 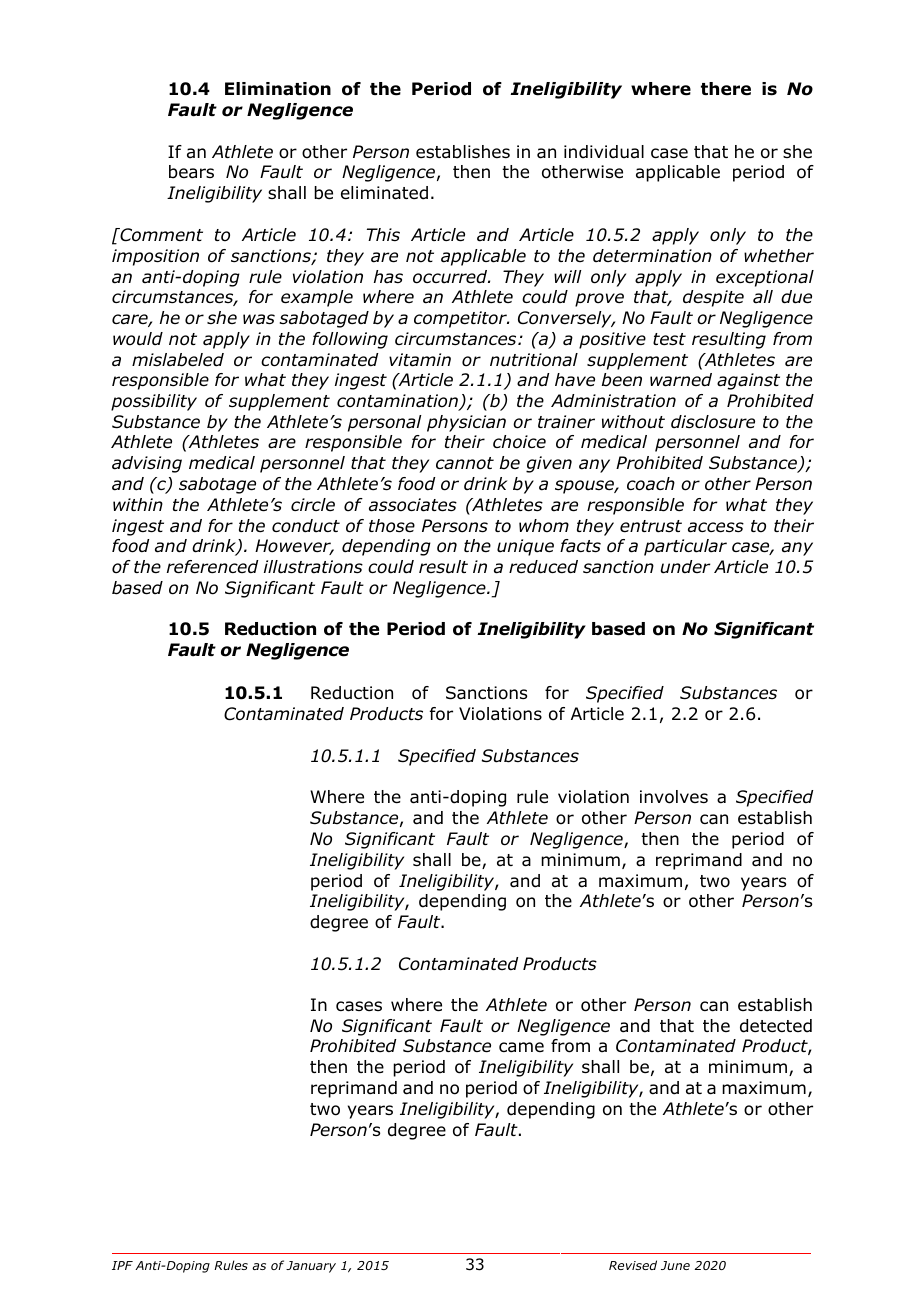 What do you see at coordinates (713, 422) in the page?
I see `disclosure` at bounding box center [713, 422].
